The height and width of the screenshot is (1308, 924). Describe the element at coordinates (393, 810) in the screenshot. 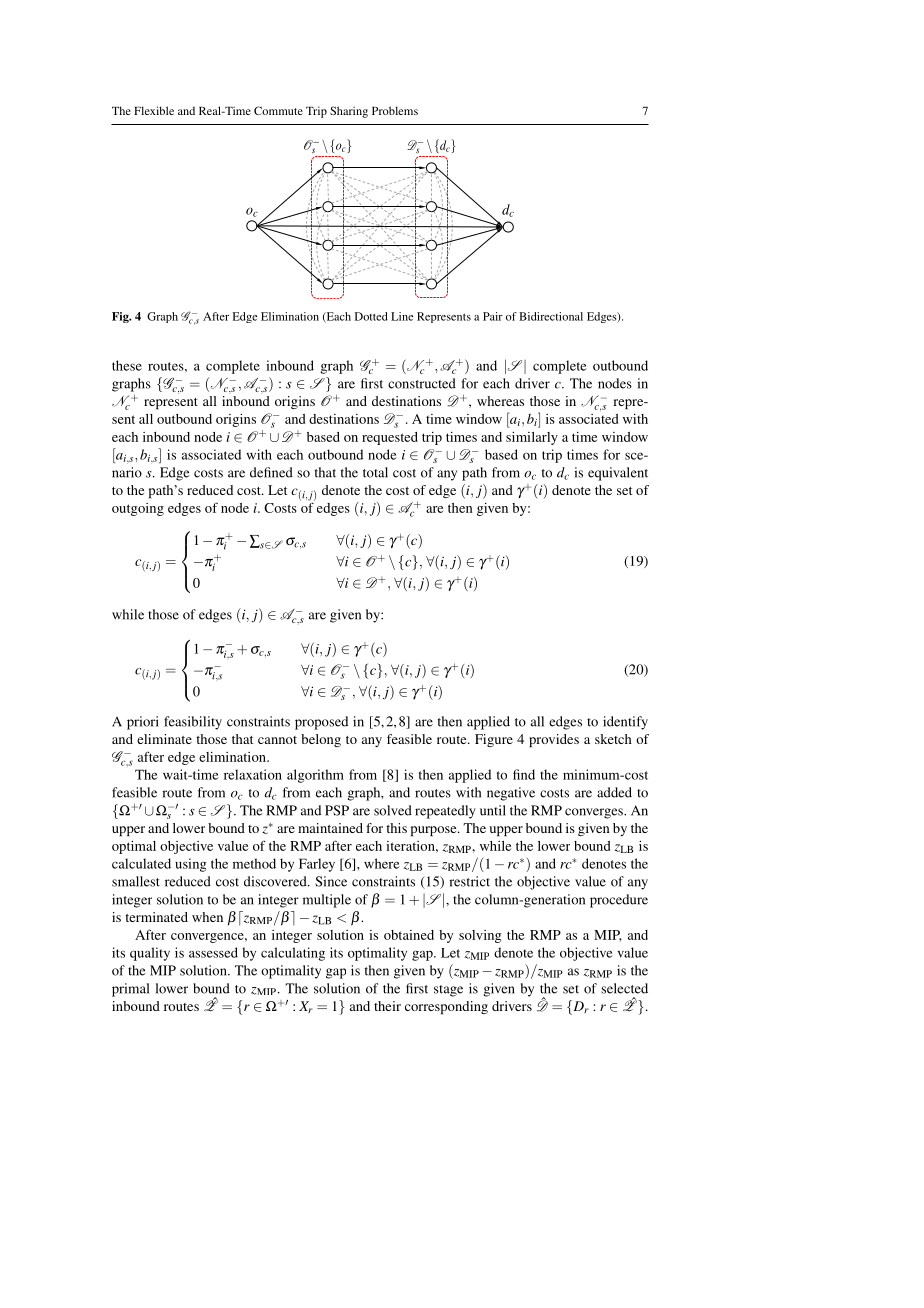

I see `solved` at that location.
